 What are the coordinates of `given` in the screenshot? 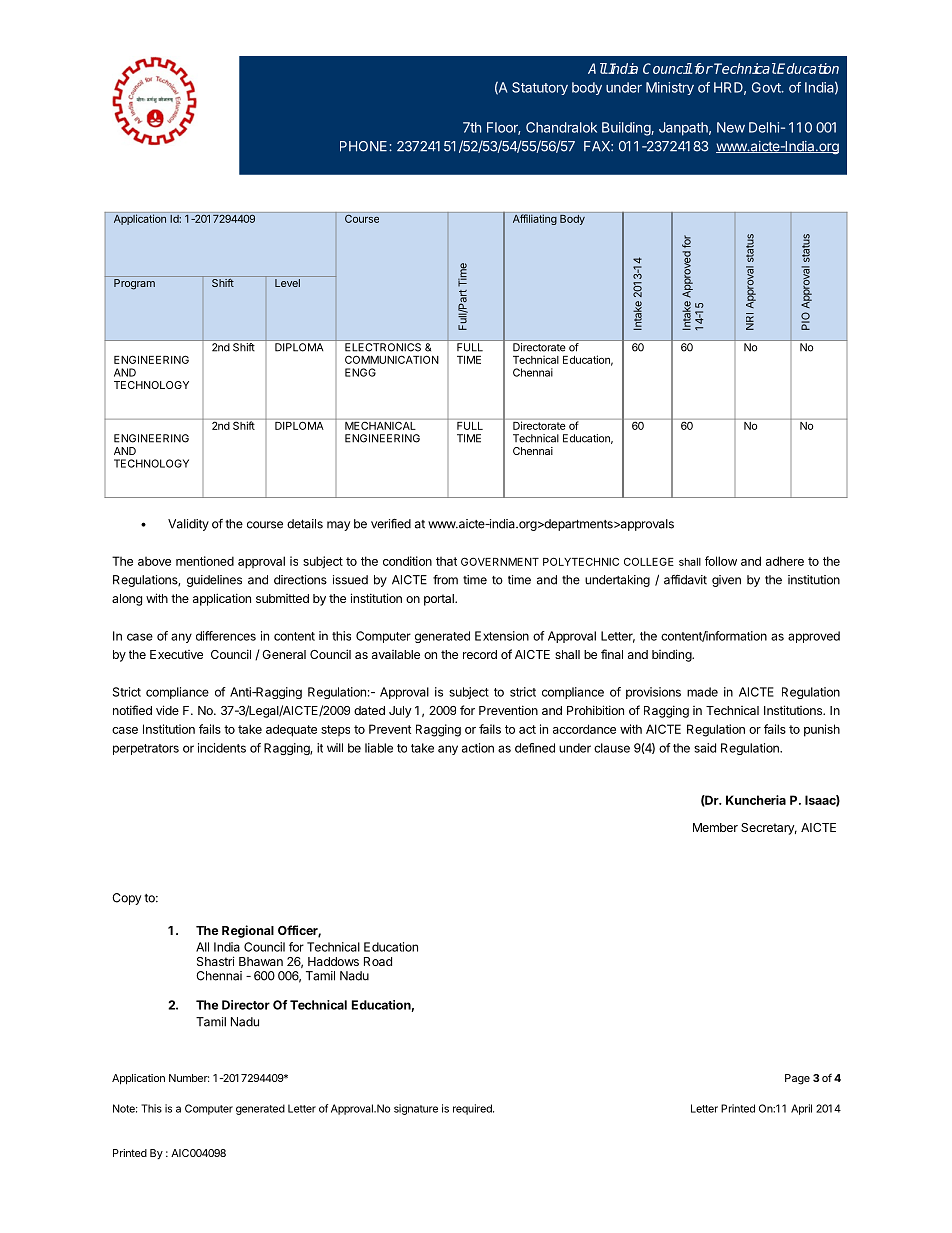 It's located at (726, 581).
